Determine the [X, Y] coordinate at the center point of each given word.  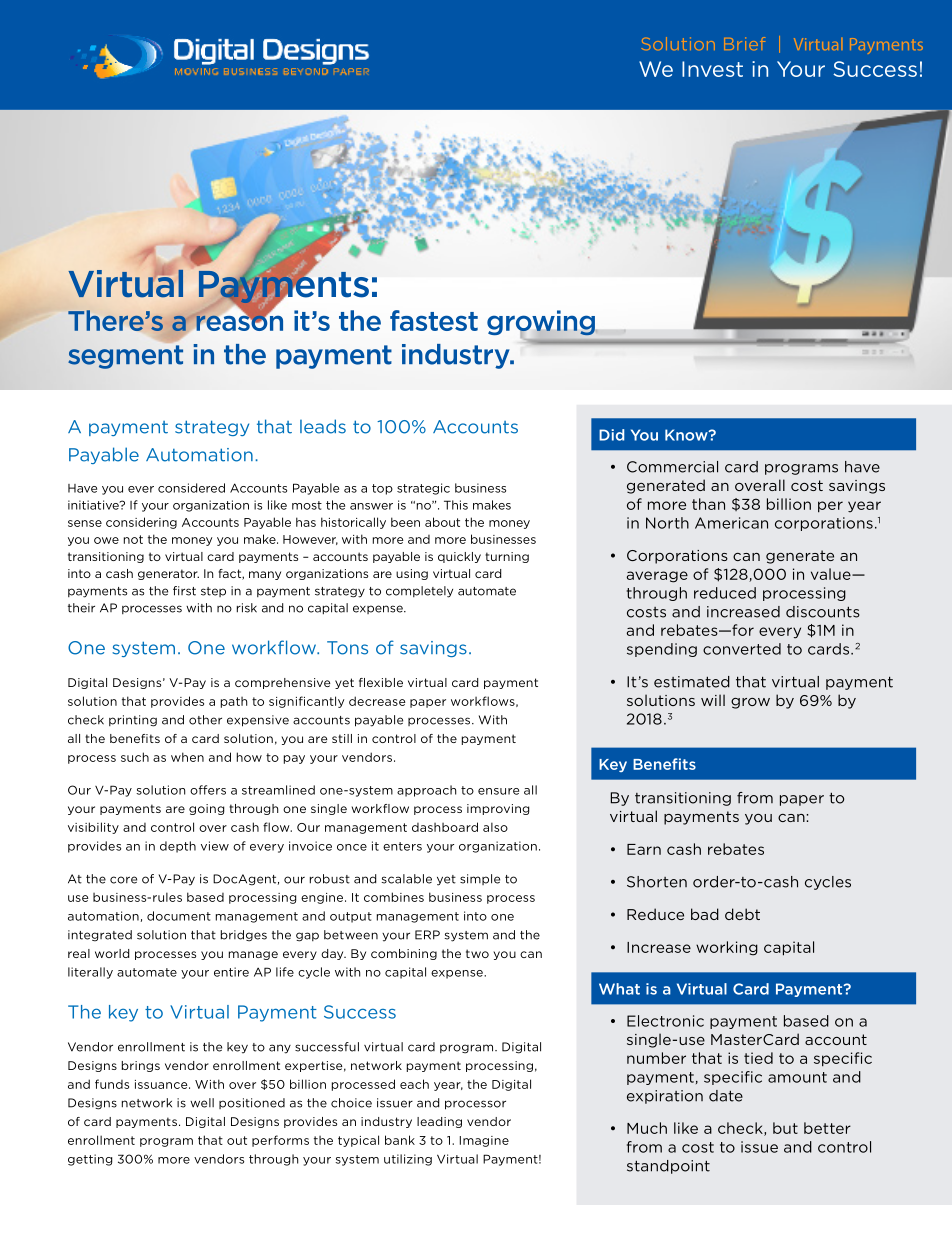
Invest [712, 69]
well [202, 1103]
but [785, 1128]
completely [419, 592]
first [184, 591]
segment [125, 357]
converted [742, 649]
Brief [744, 43]
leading [439, 1122]
